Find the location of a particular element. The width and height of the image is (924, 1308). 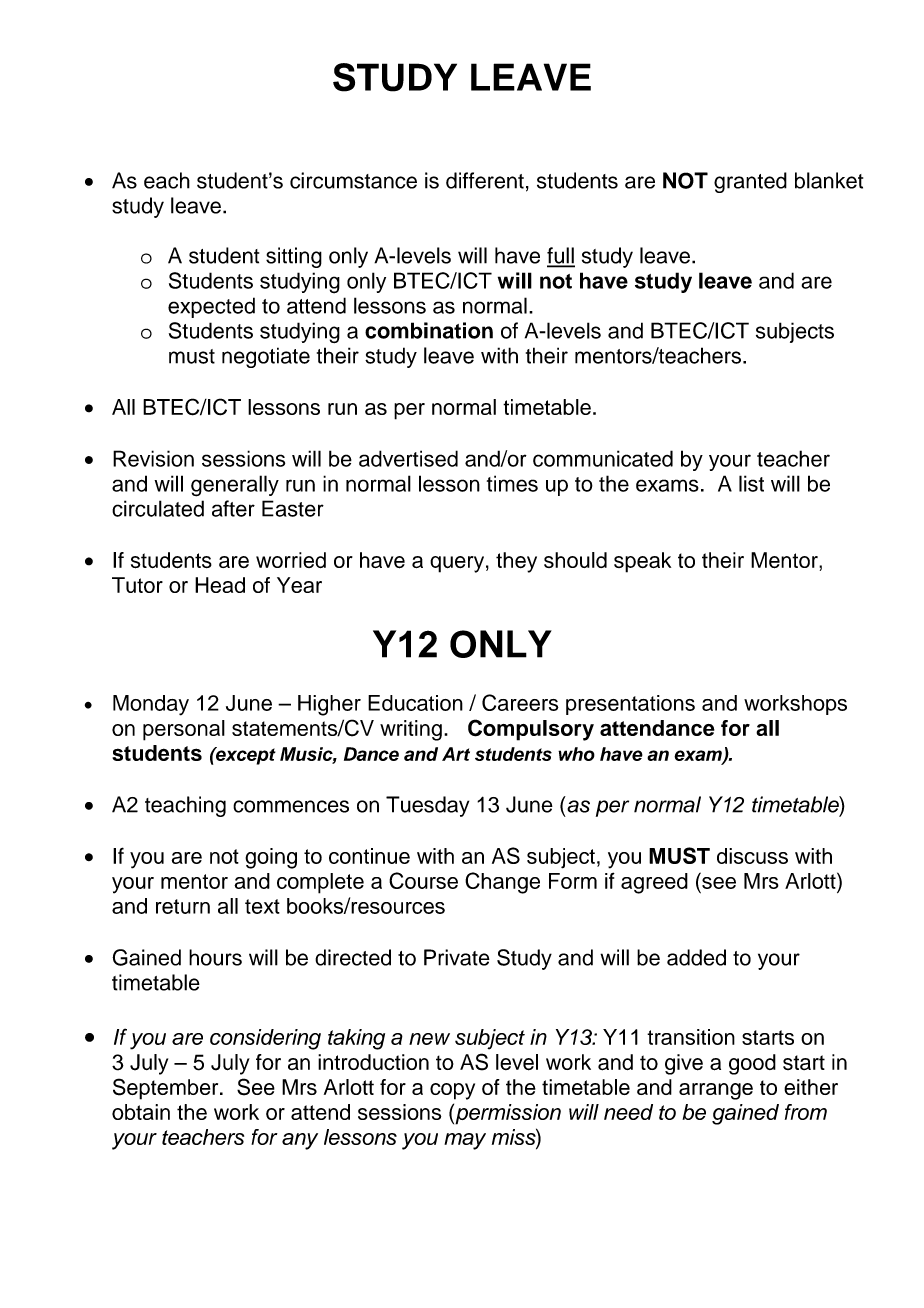

combination is located at coordinates (429, 330).
